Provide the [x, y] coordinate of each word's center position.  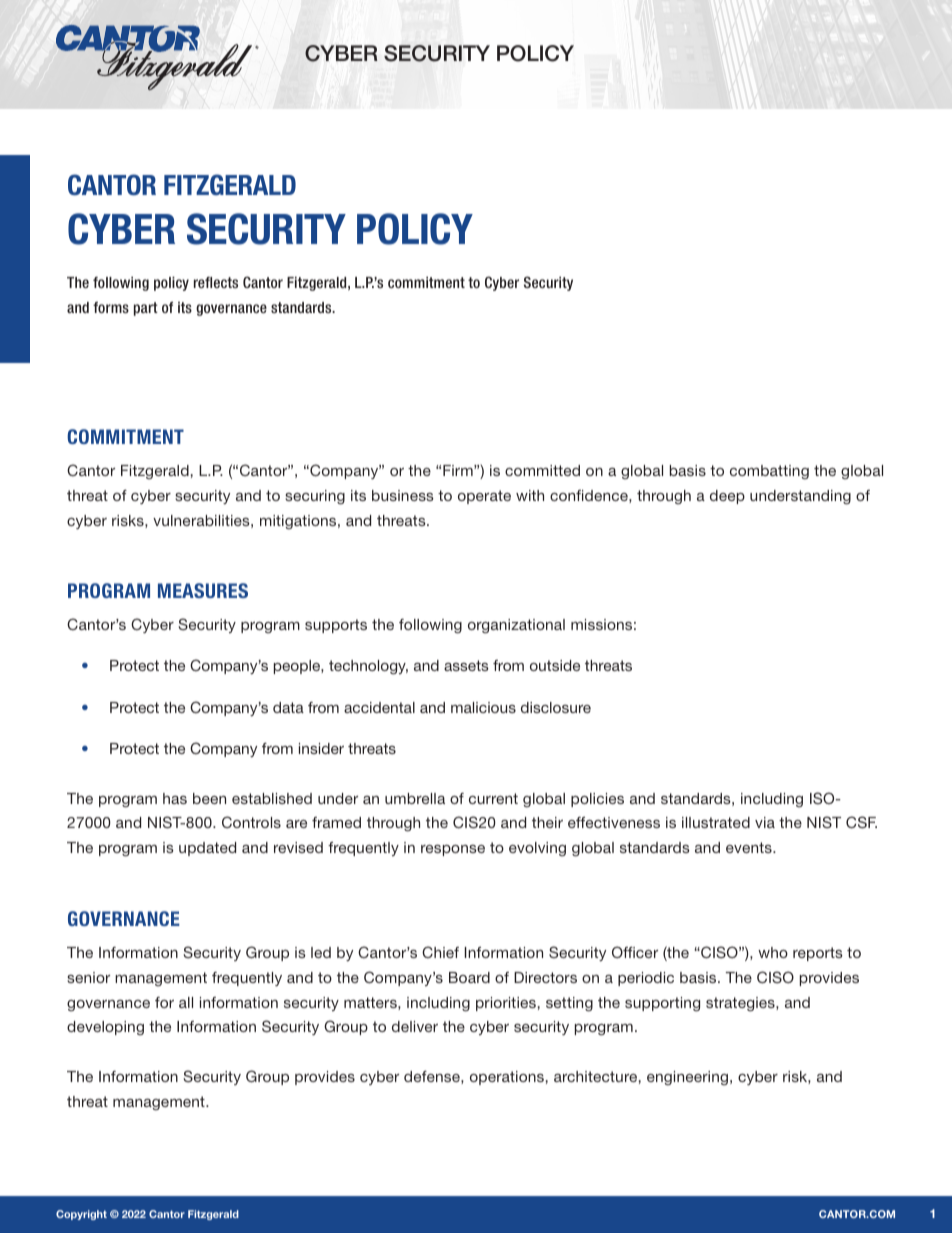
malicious [483, 707]
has [175, 798]
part [146, 309]
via [765, 822]
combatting [769, 472]
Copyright [81, 1215]
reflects [216, 282]
